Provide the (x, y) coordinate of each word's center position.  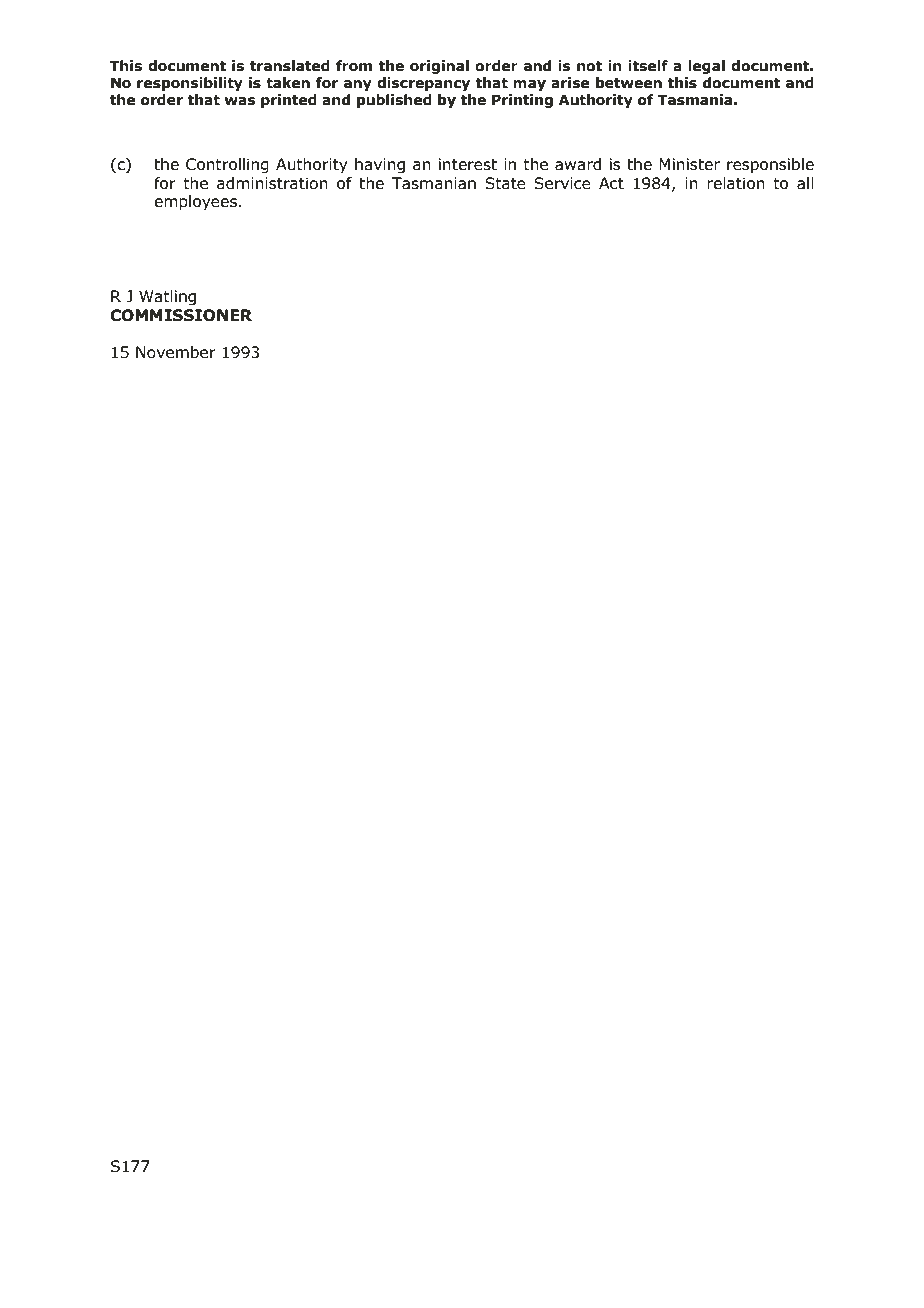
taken (288, 83)
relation (736, 183)
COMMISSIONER (181, 315)
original (439, 67)
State (505, 183)
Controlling (227, 165)
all (805, 183)
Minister (689, 164)
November (176, 352)
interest (468, 164)
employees (195, 202)
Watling (167, 297)
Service (562, 183)
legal (706, 67)
